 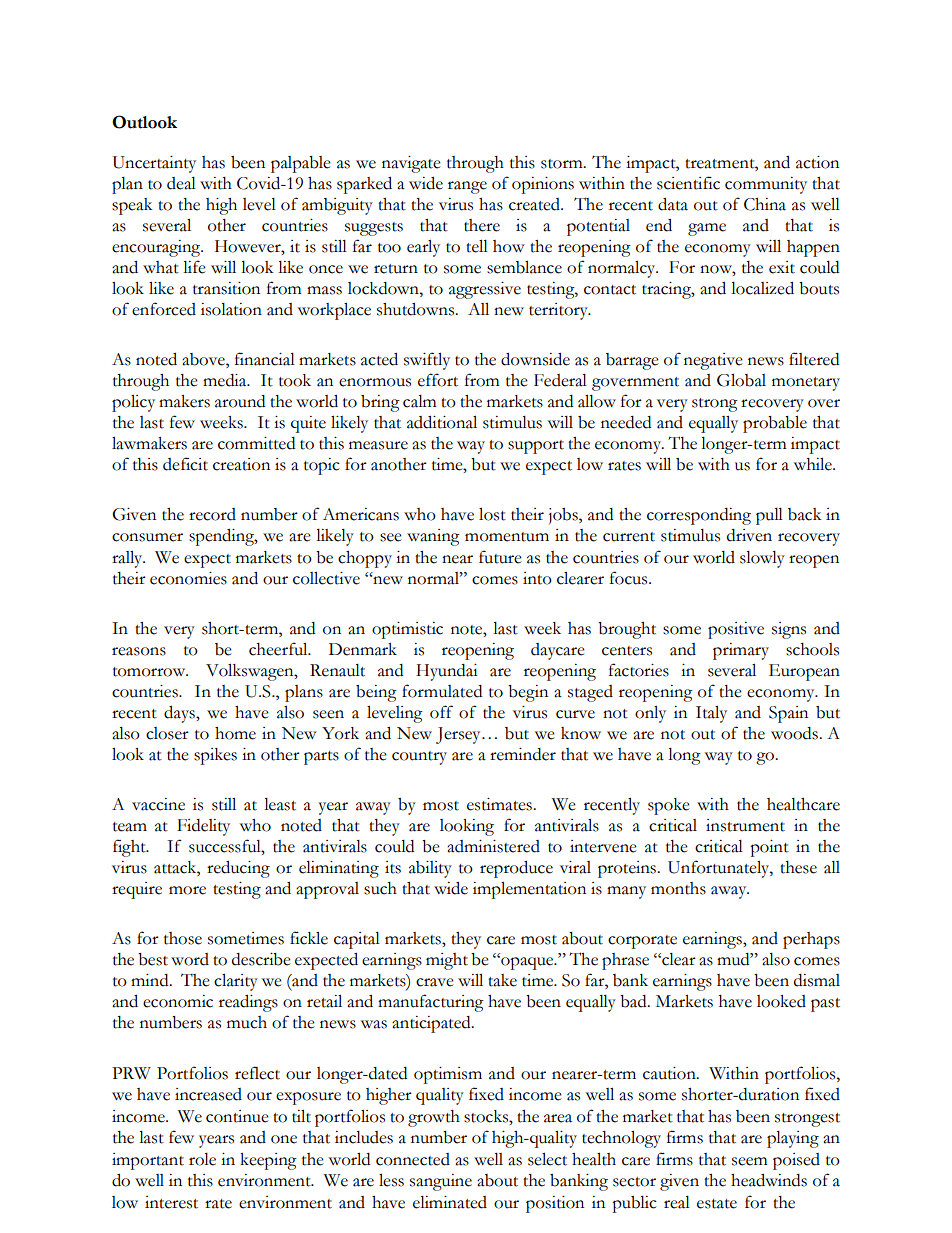 What do you see at coordinates (181, 183) in the image?
I see `deal` at bounding box center [181, 183].
